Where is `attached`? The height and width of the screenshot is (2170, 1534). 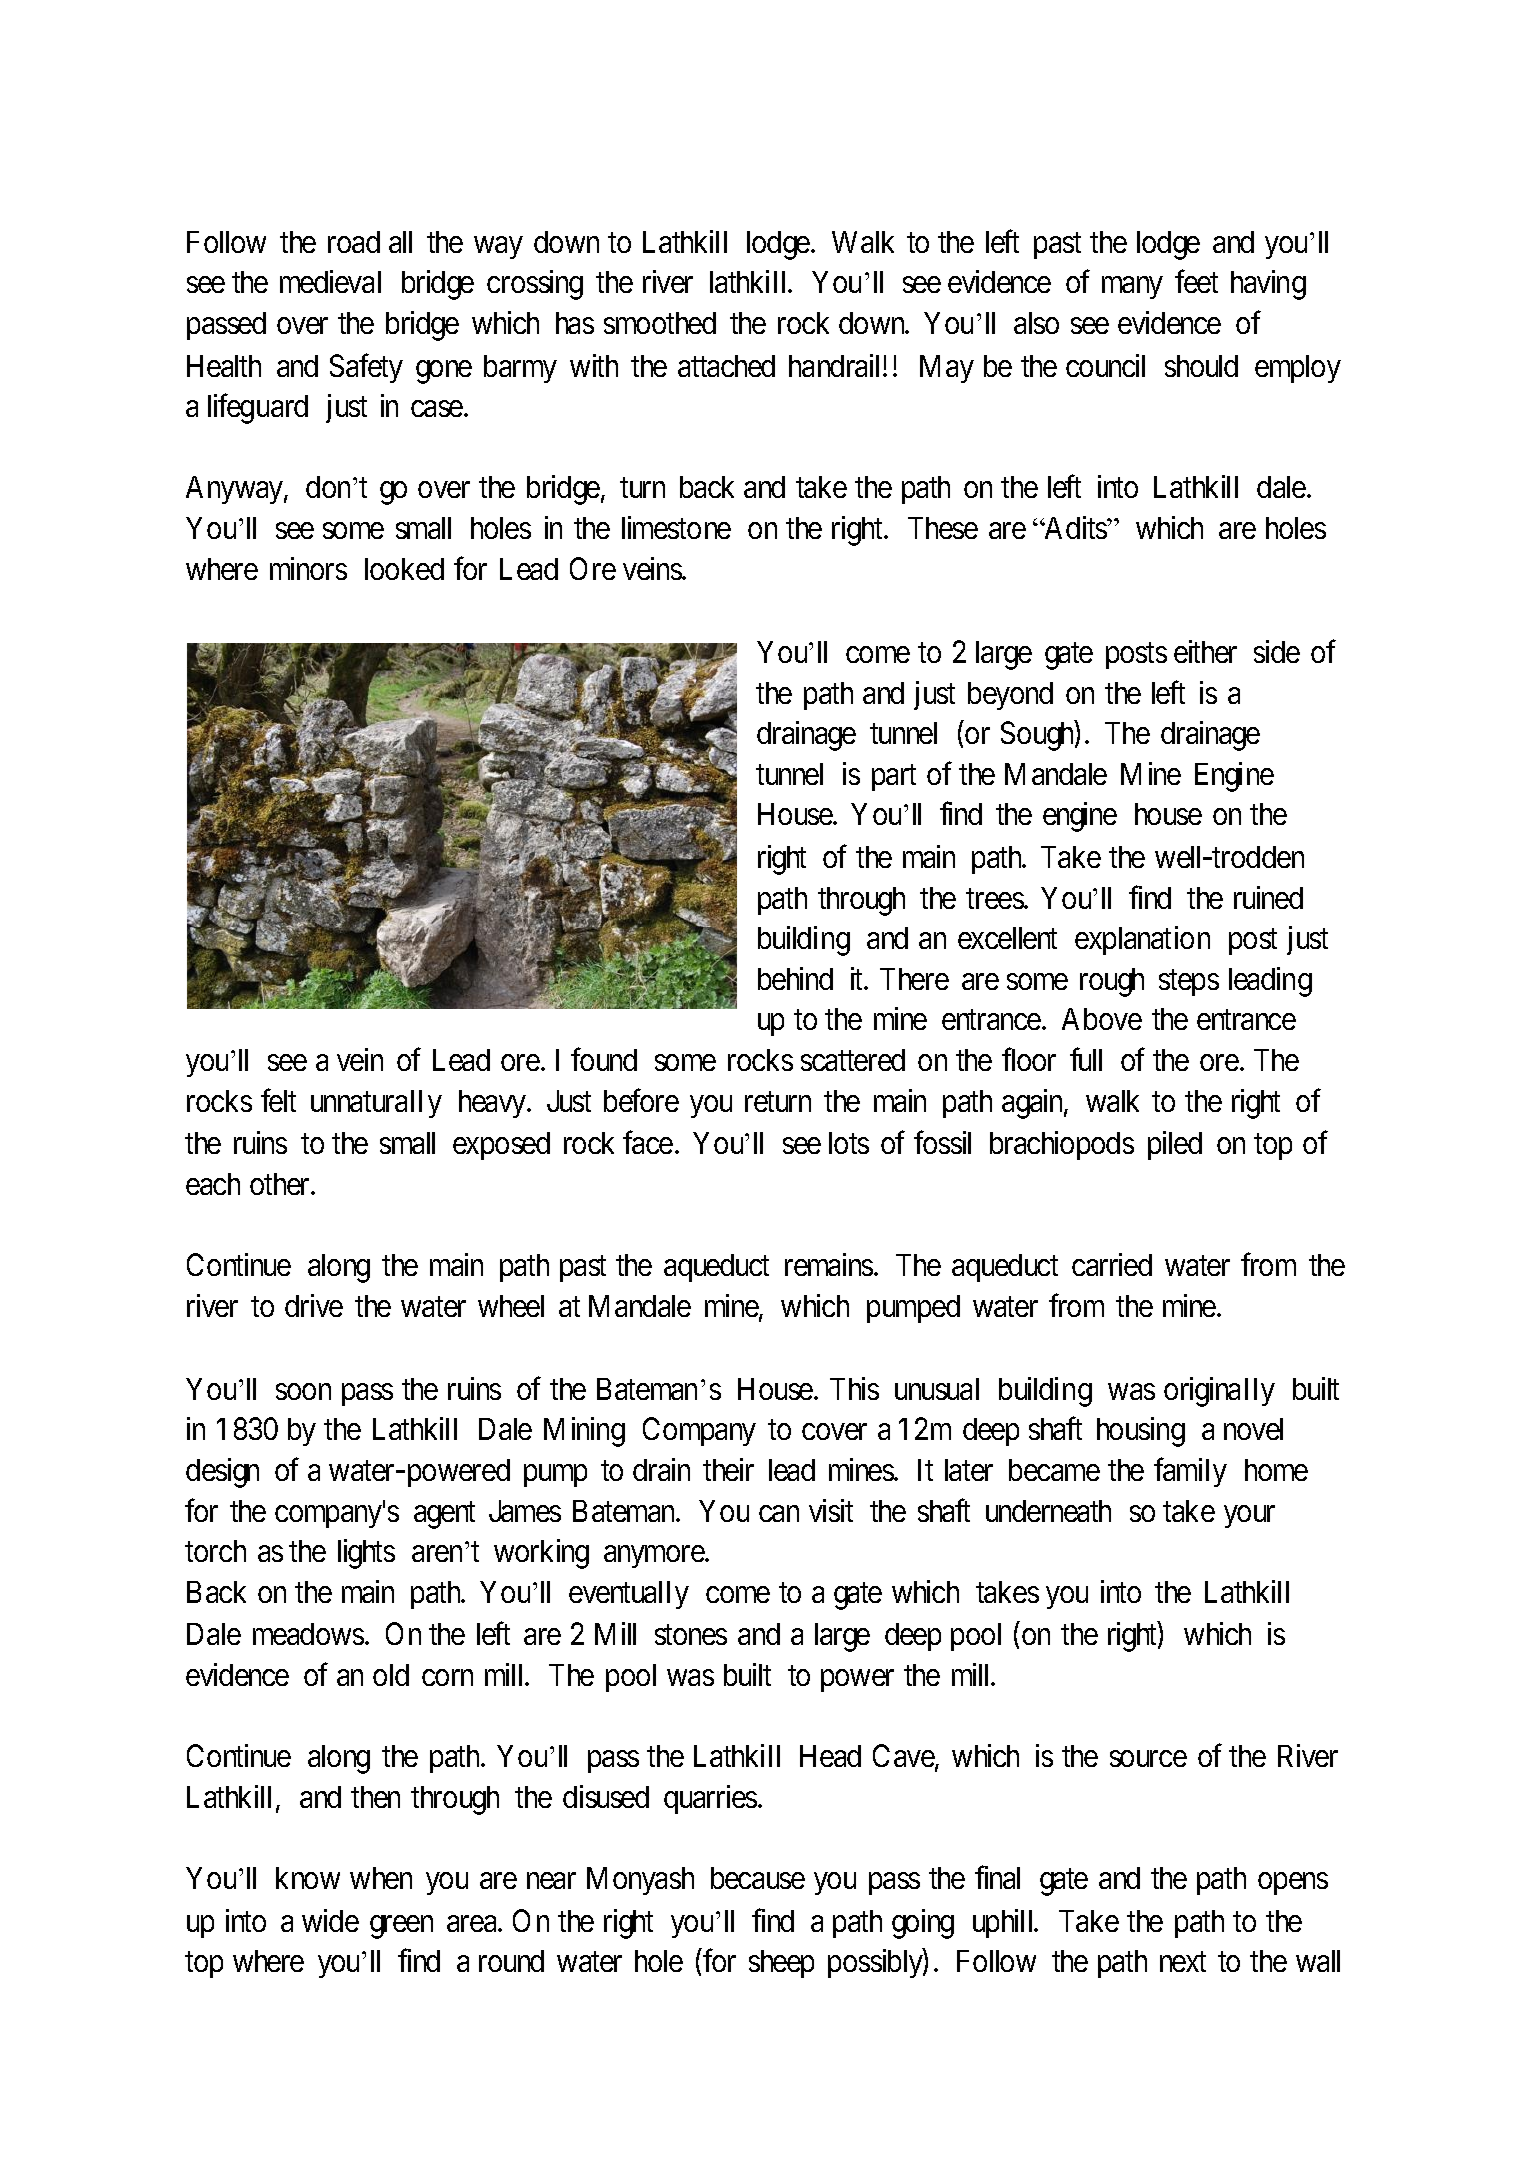 attached is located at coordinates (726, 366).
